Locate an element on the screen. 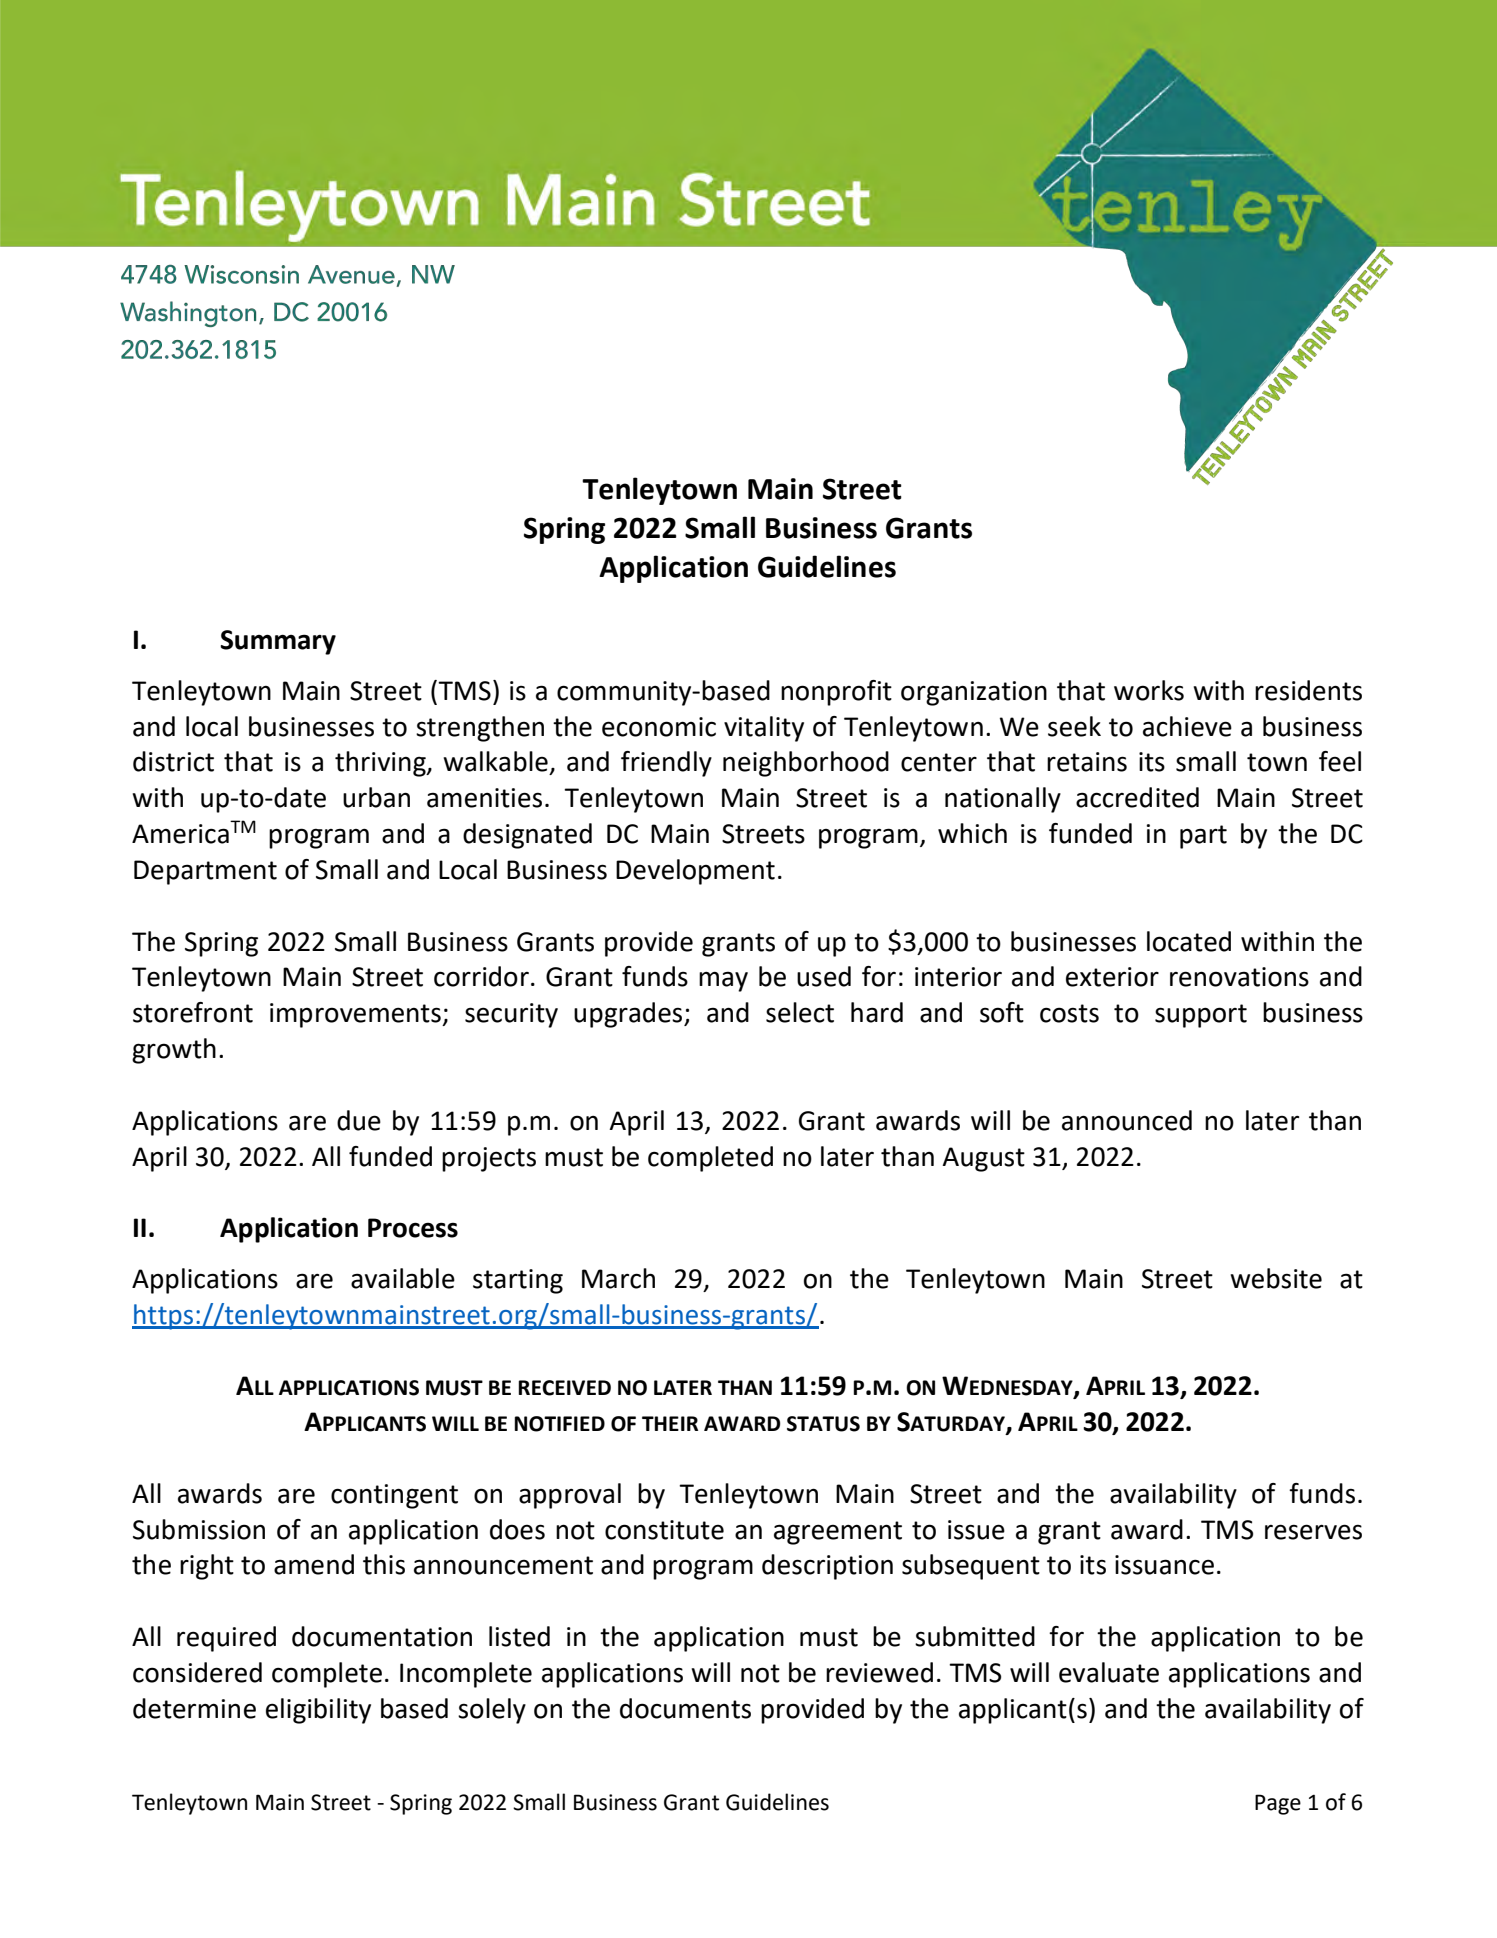  select is located at coordinates (800, 1012).
